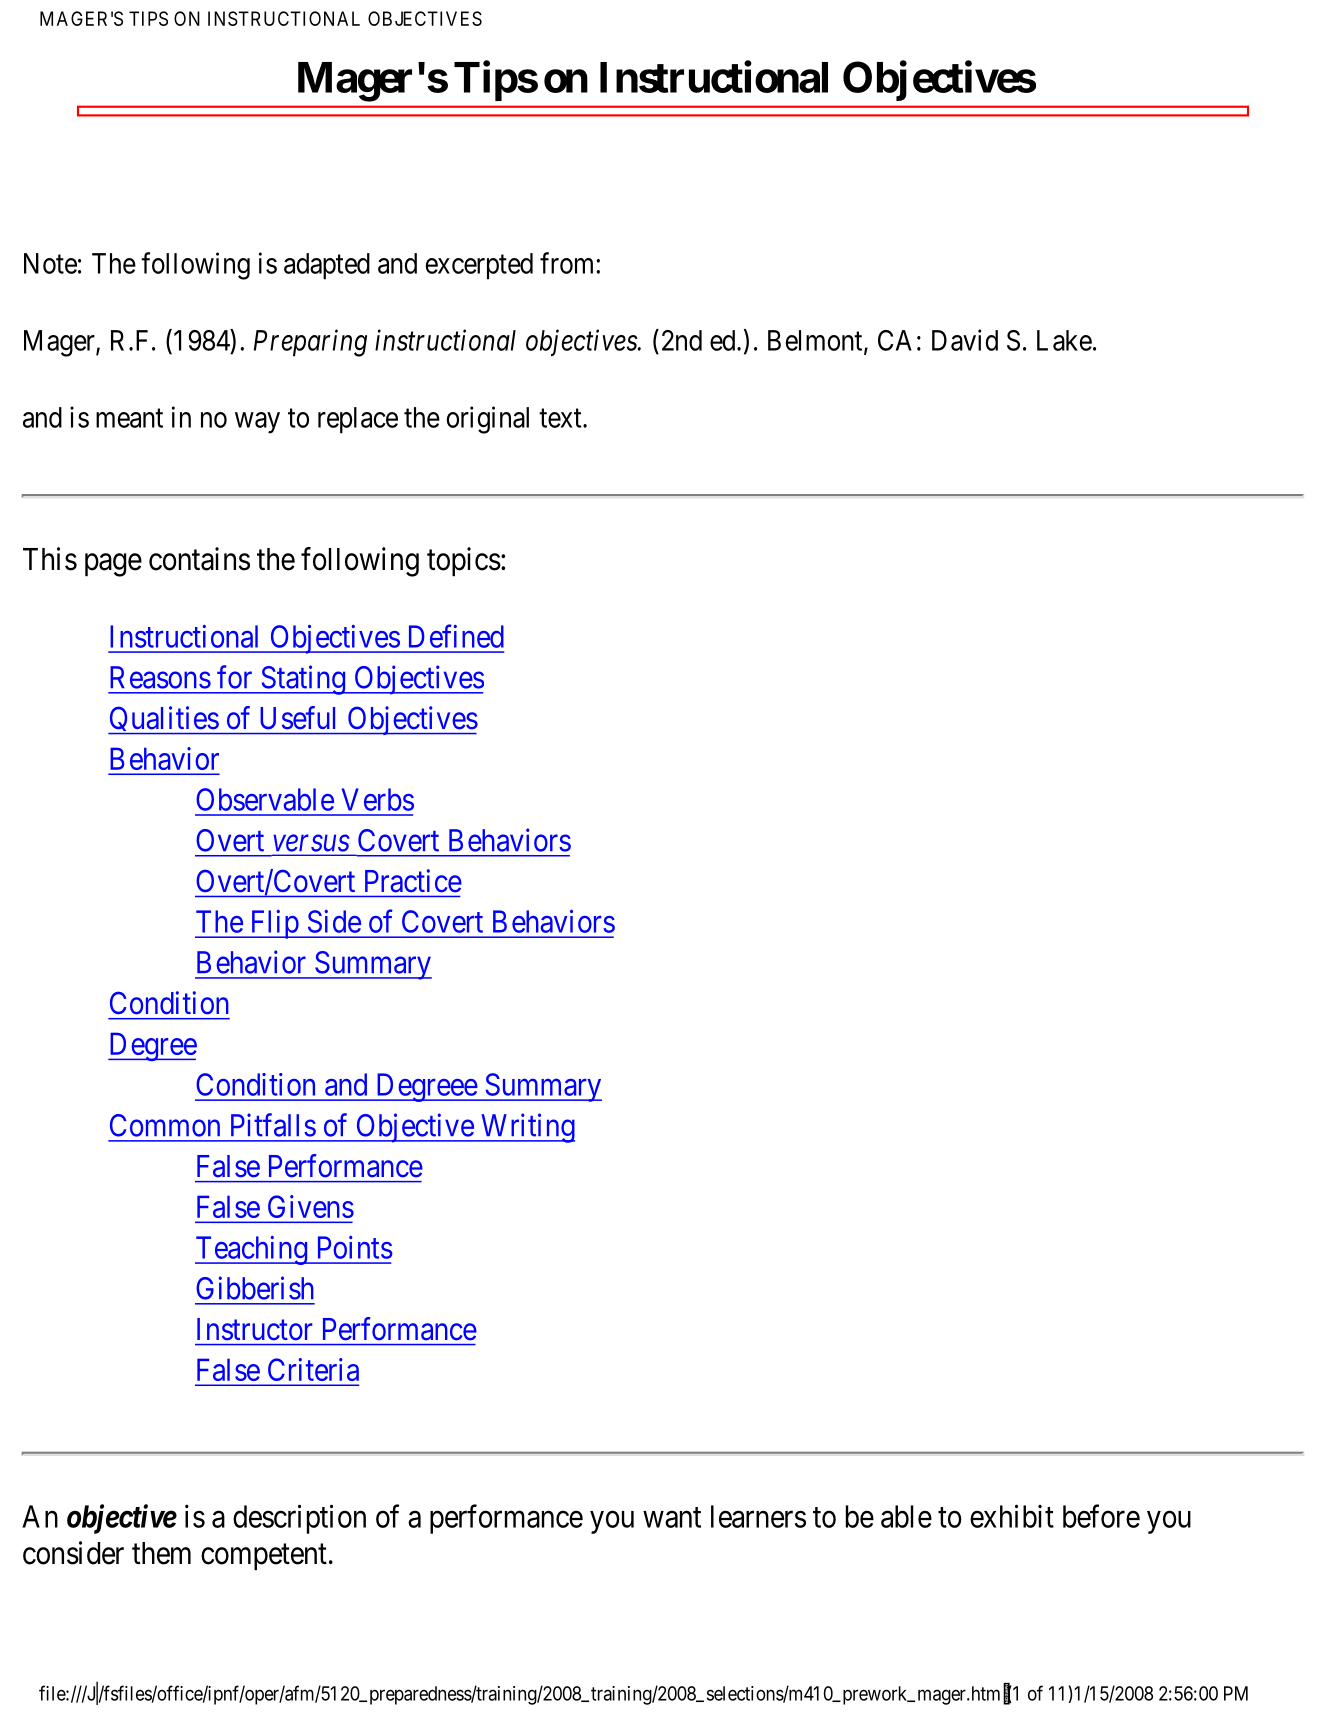 This screenshot has height=1716, width=1326. I want to click on Lake, so click(1064, 340).
